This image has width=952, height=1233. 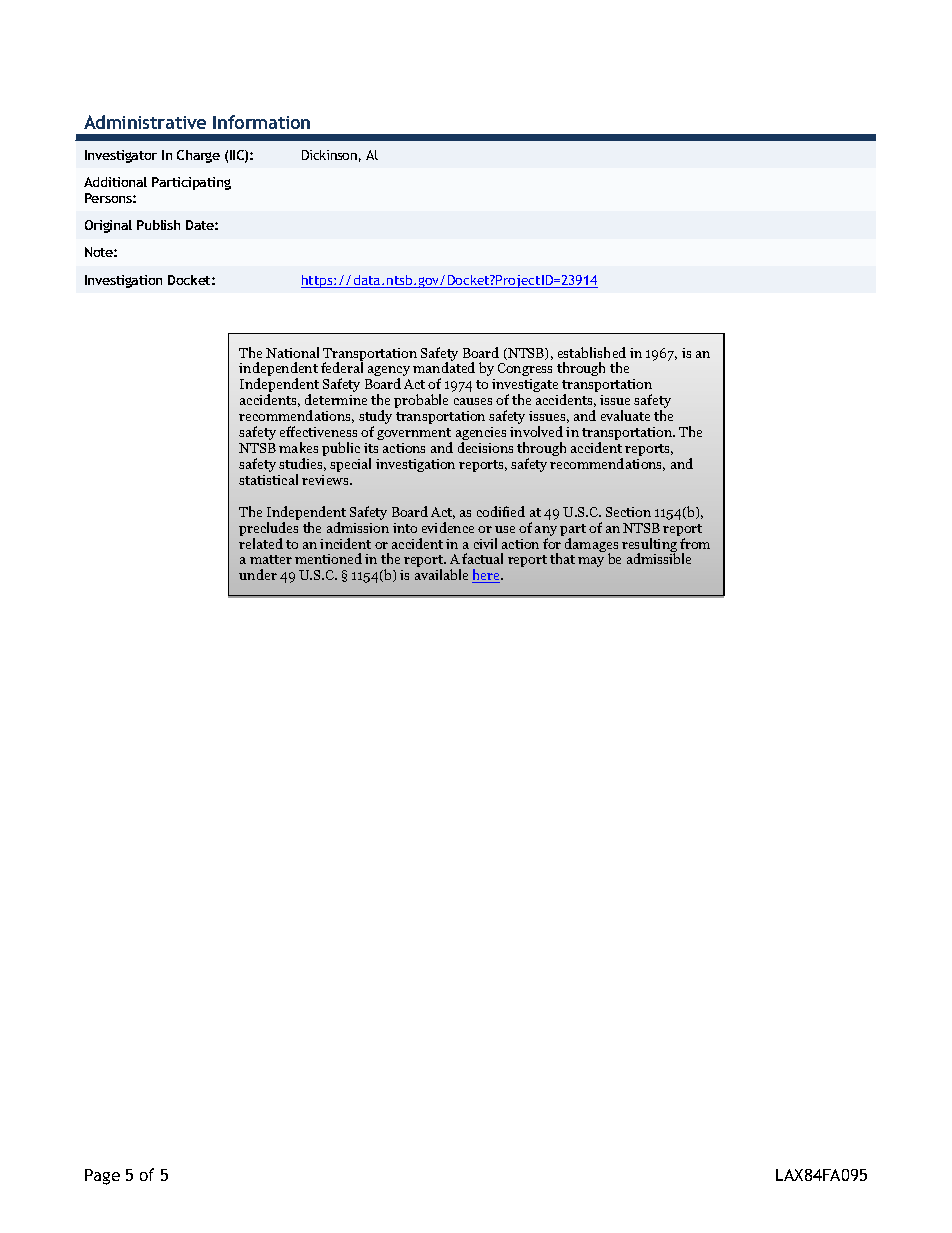 I want to click on Page, so click(x=102, y=1177).
